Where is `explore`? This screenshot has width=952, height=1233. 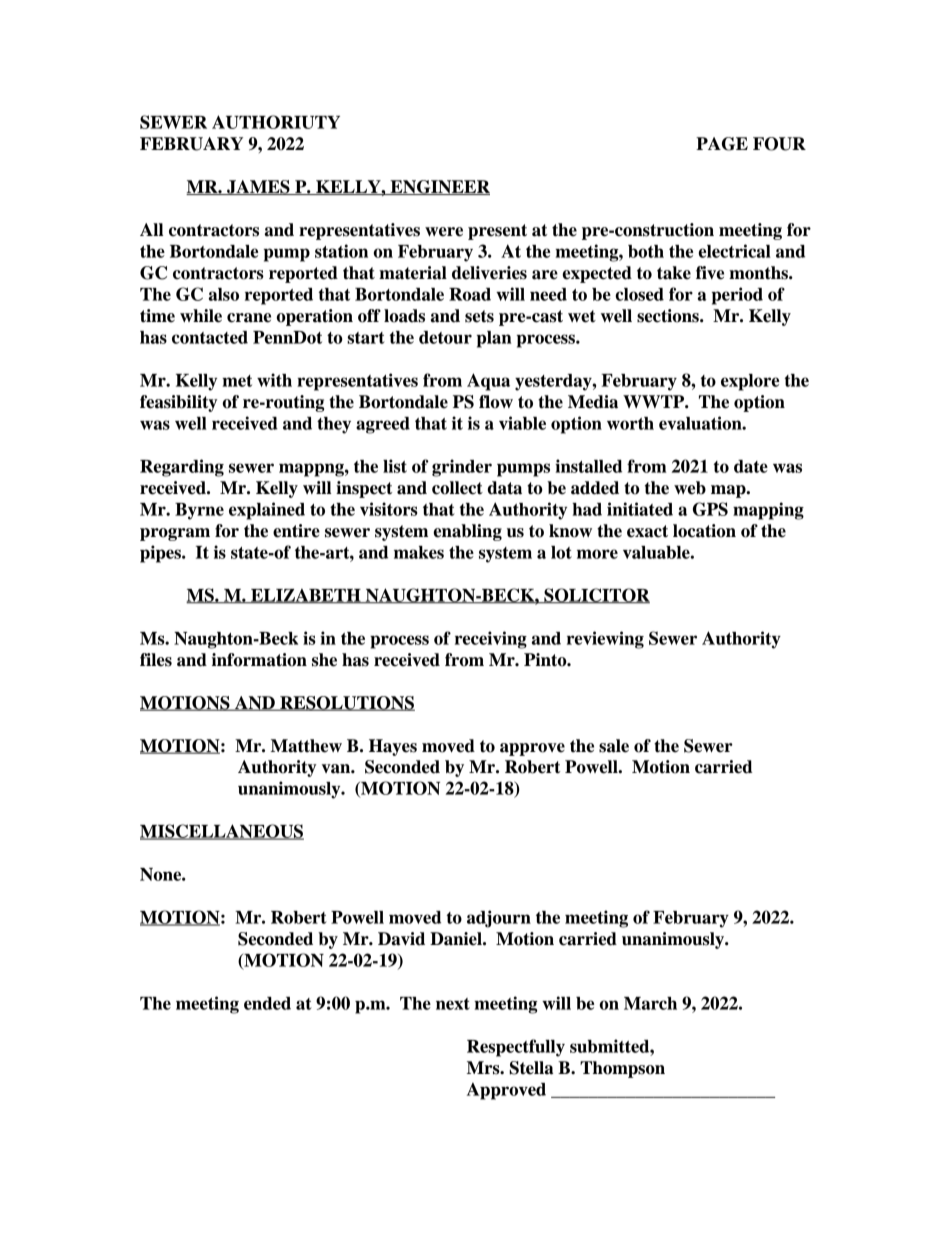
explore is located at coordinates (750, 382).
